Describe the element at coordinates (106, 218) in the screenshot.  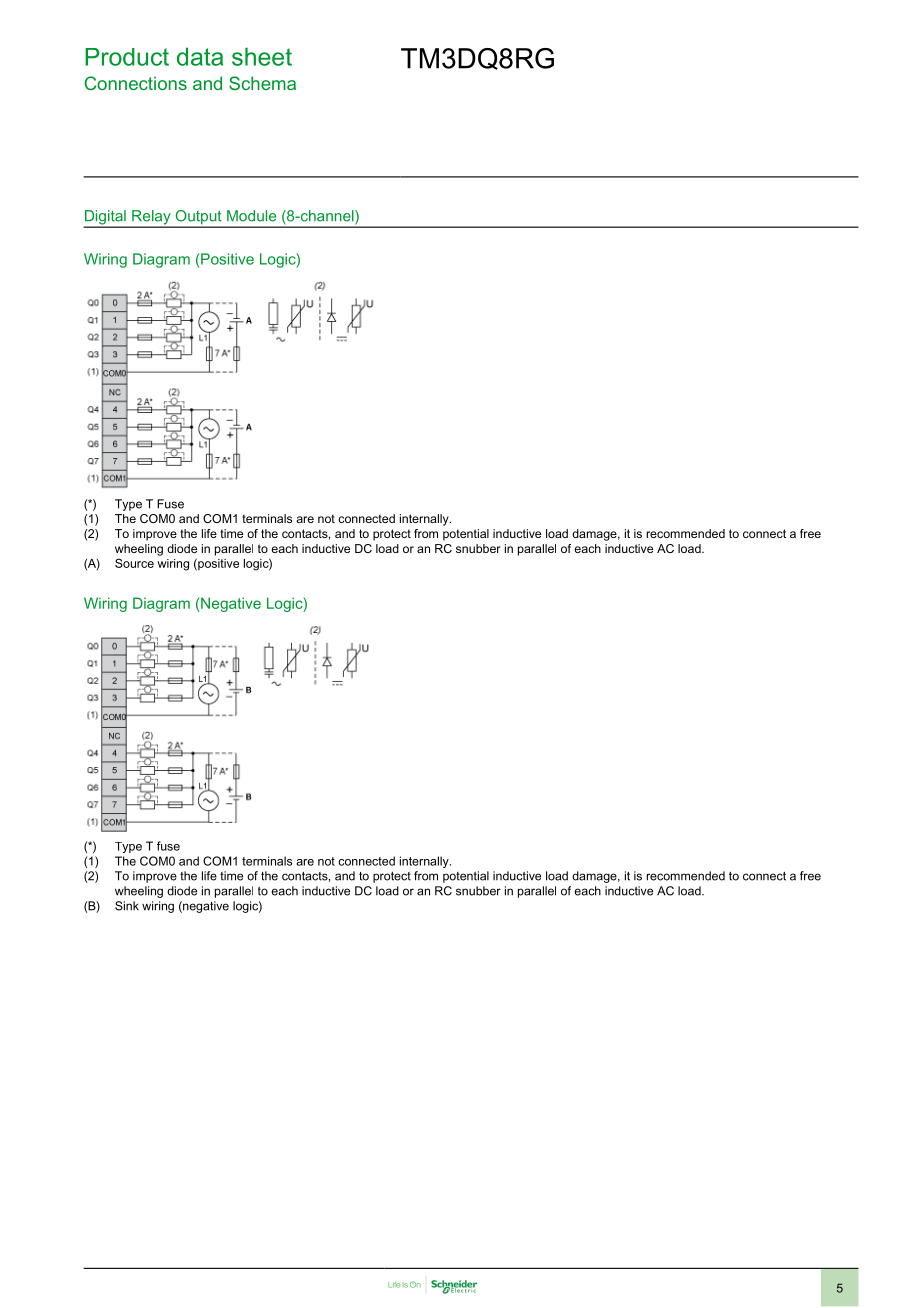
I see `Digital` at that location.
